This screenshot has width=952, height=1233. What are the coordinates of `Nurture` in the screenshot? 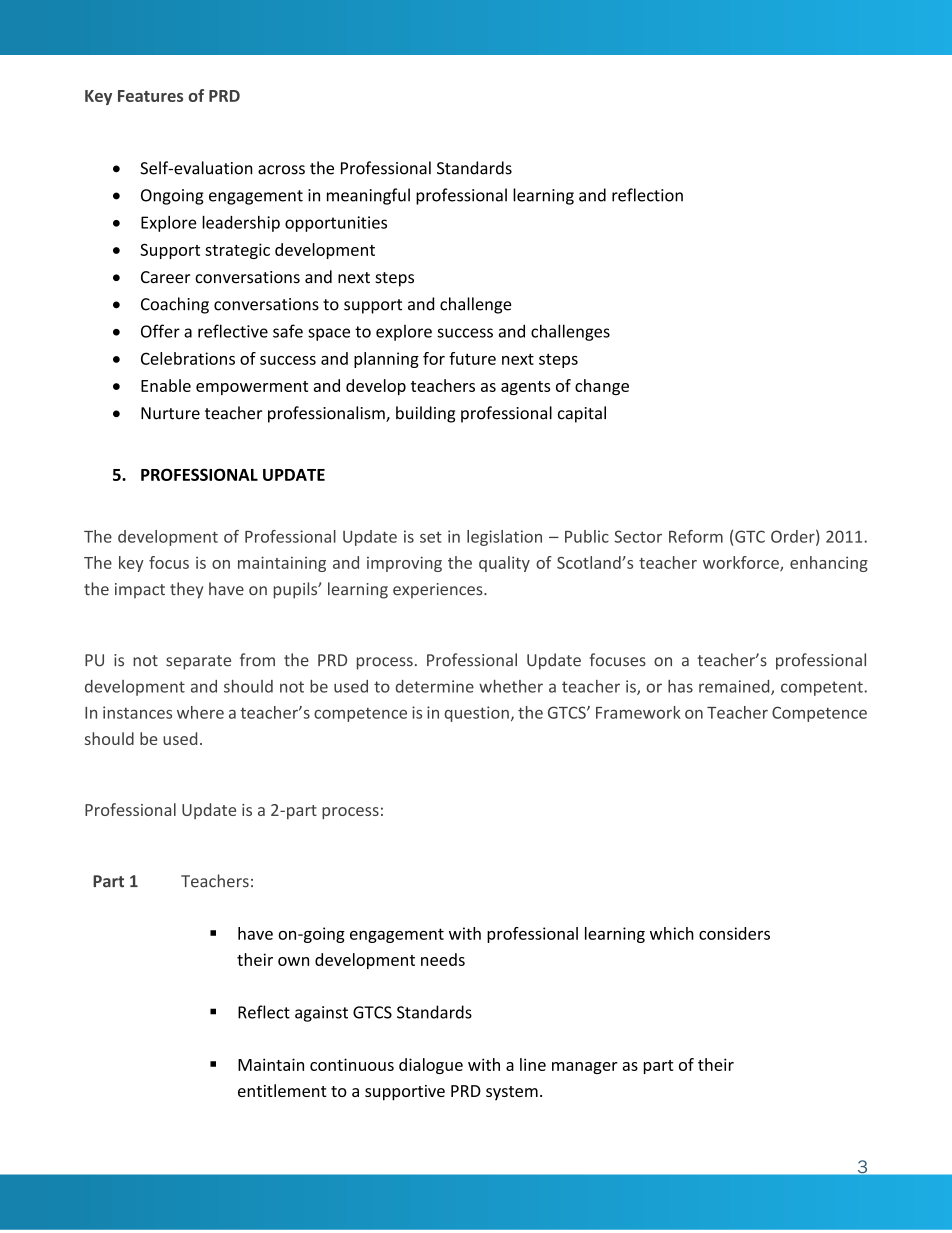 It's located at (170, 413).
